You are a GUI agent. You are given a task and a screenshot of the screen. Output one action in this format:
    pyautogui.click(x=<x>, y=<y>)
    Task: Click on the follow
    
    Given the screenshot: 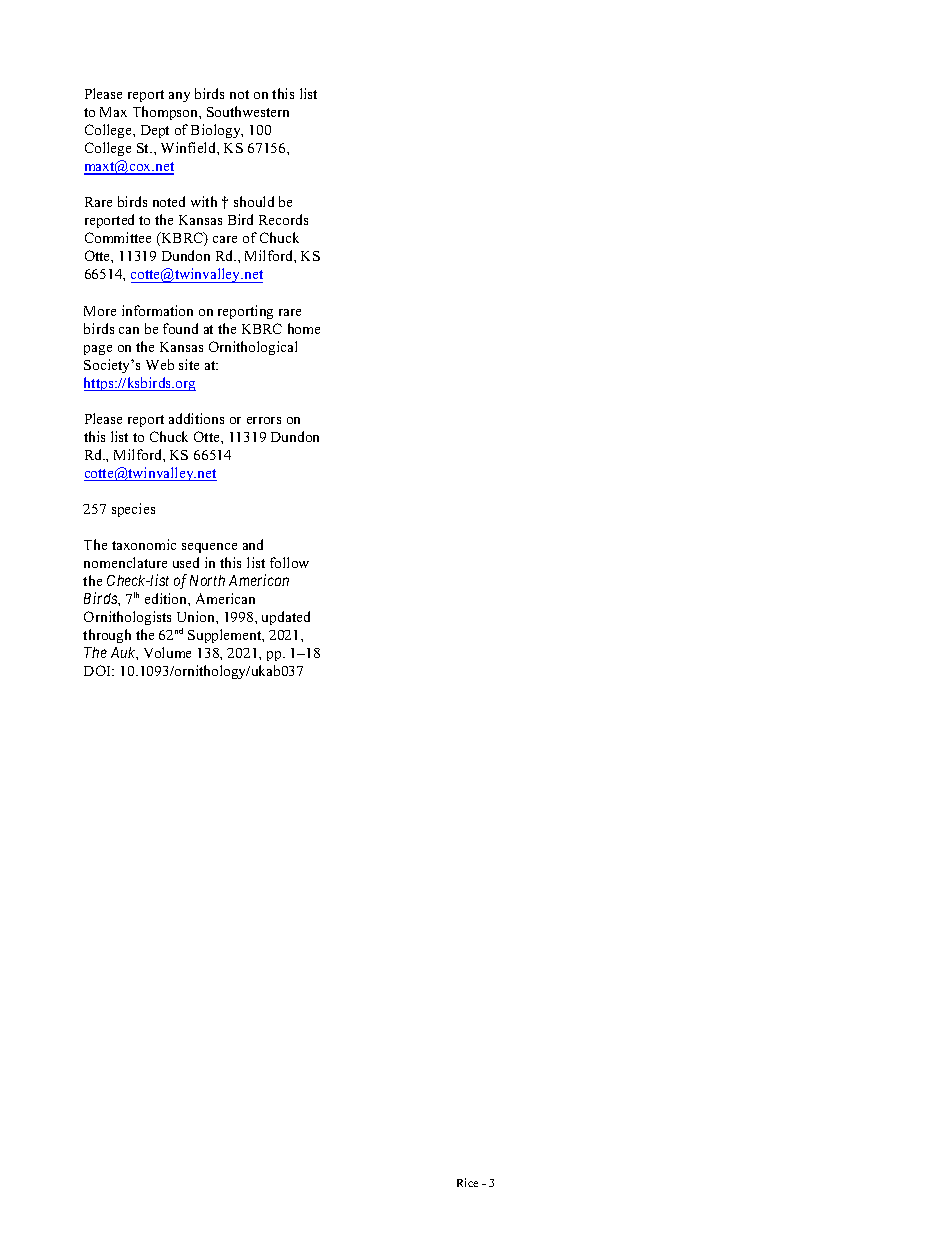 What is the action you would take?
    pyautogui.click(x=289, y=562)
